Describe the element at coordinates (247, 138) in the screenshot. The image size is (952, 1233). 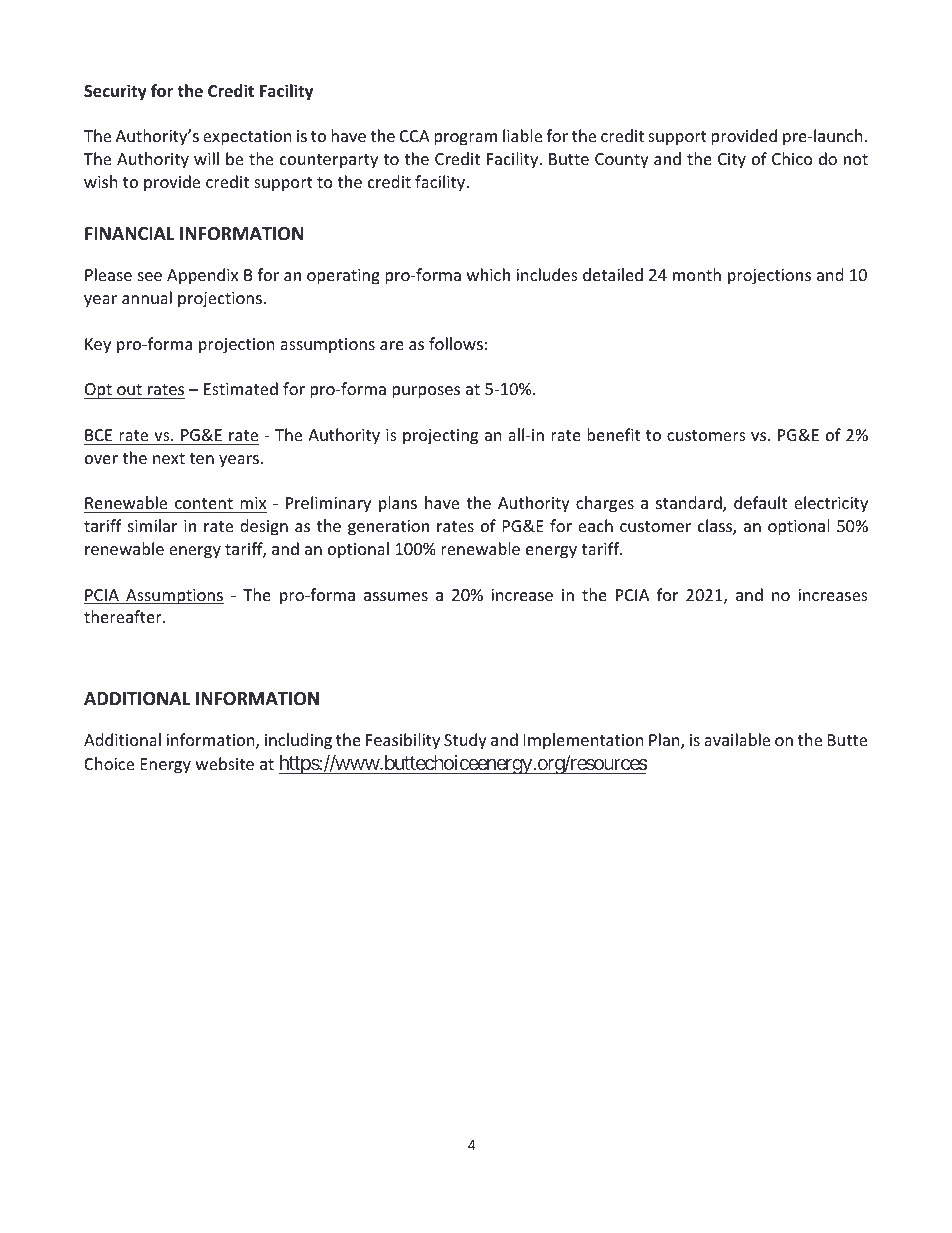
I see `expectation` at that location.
